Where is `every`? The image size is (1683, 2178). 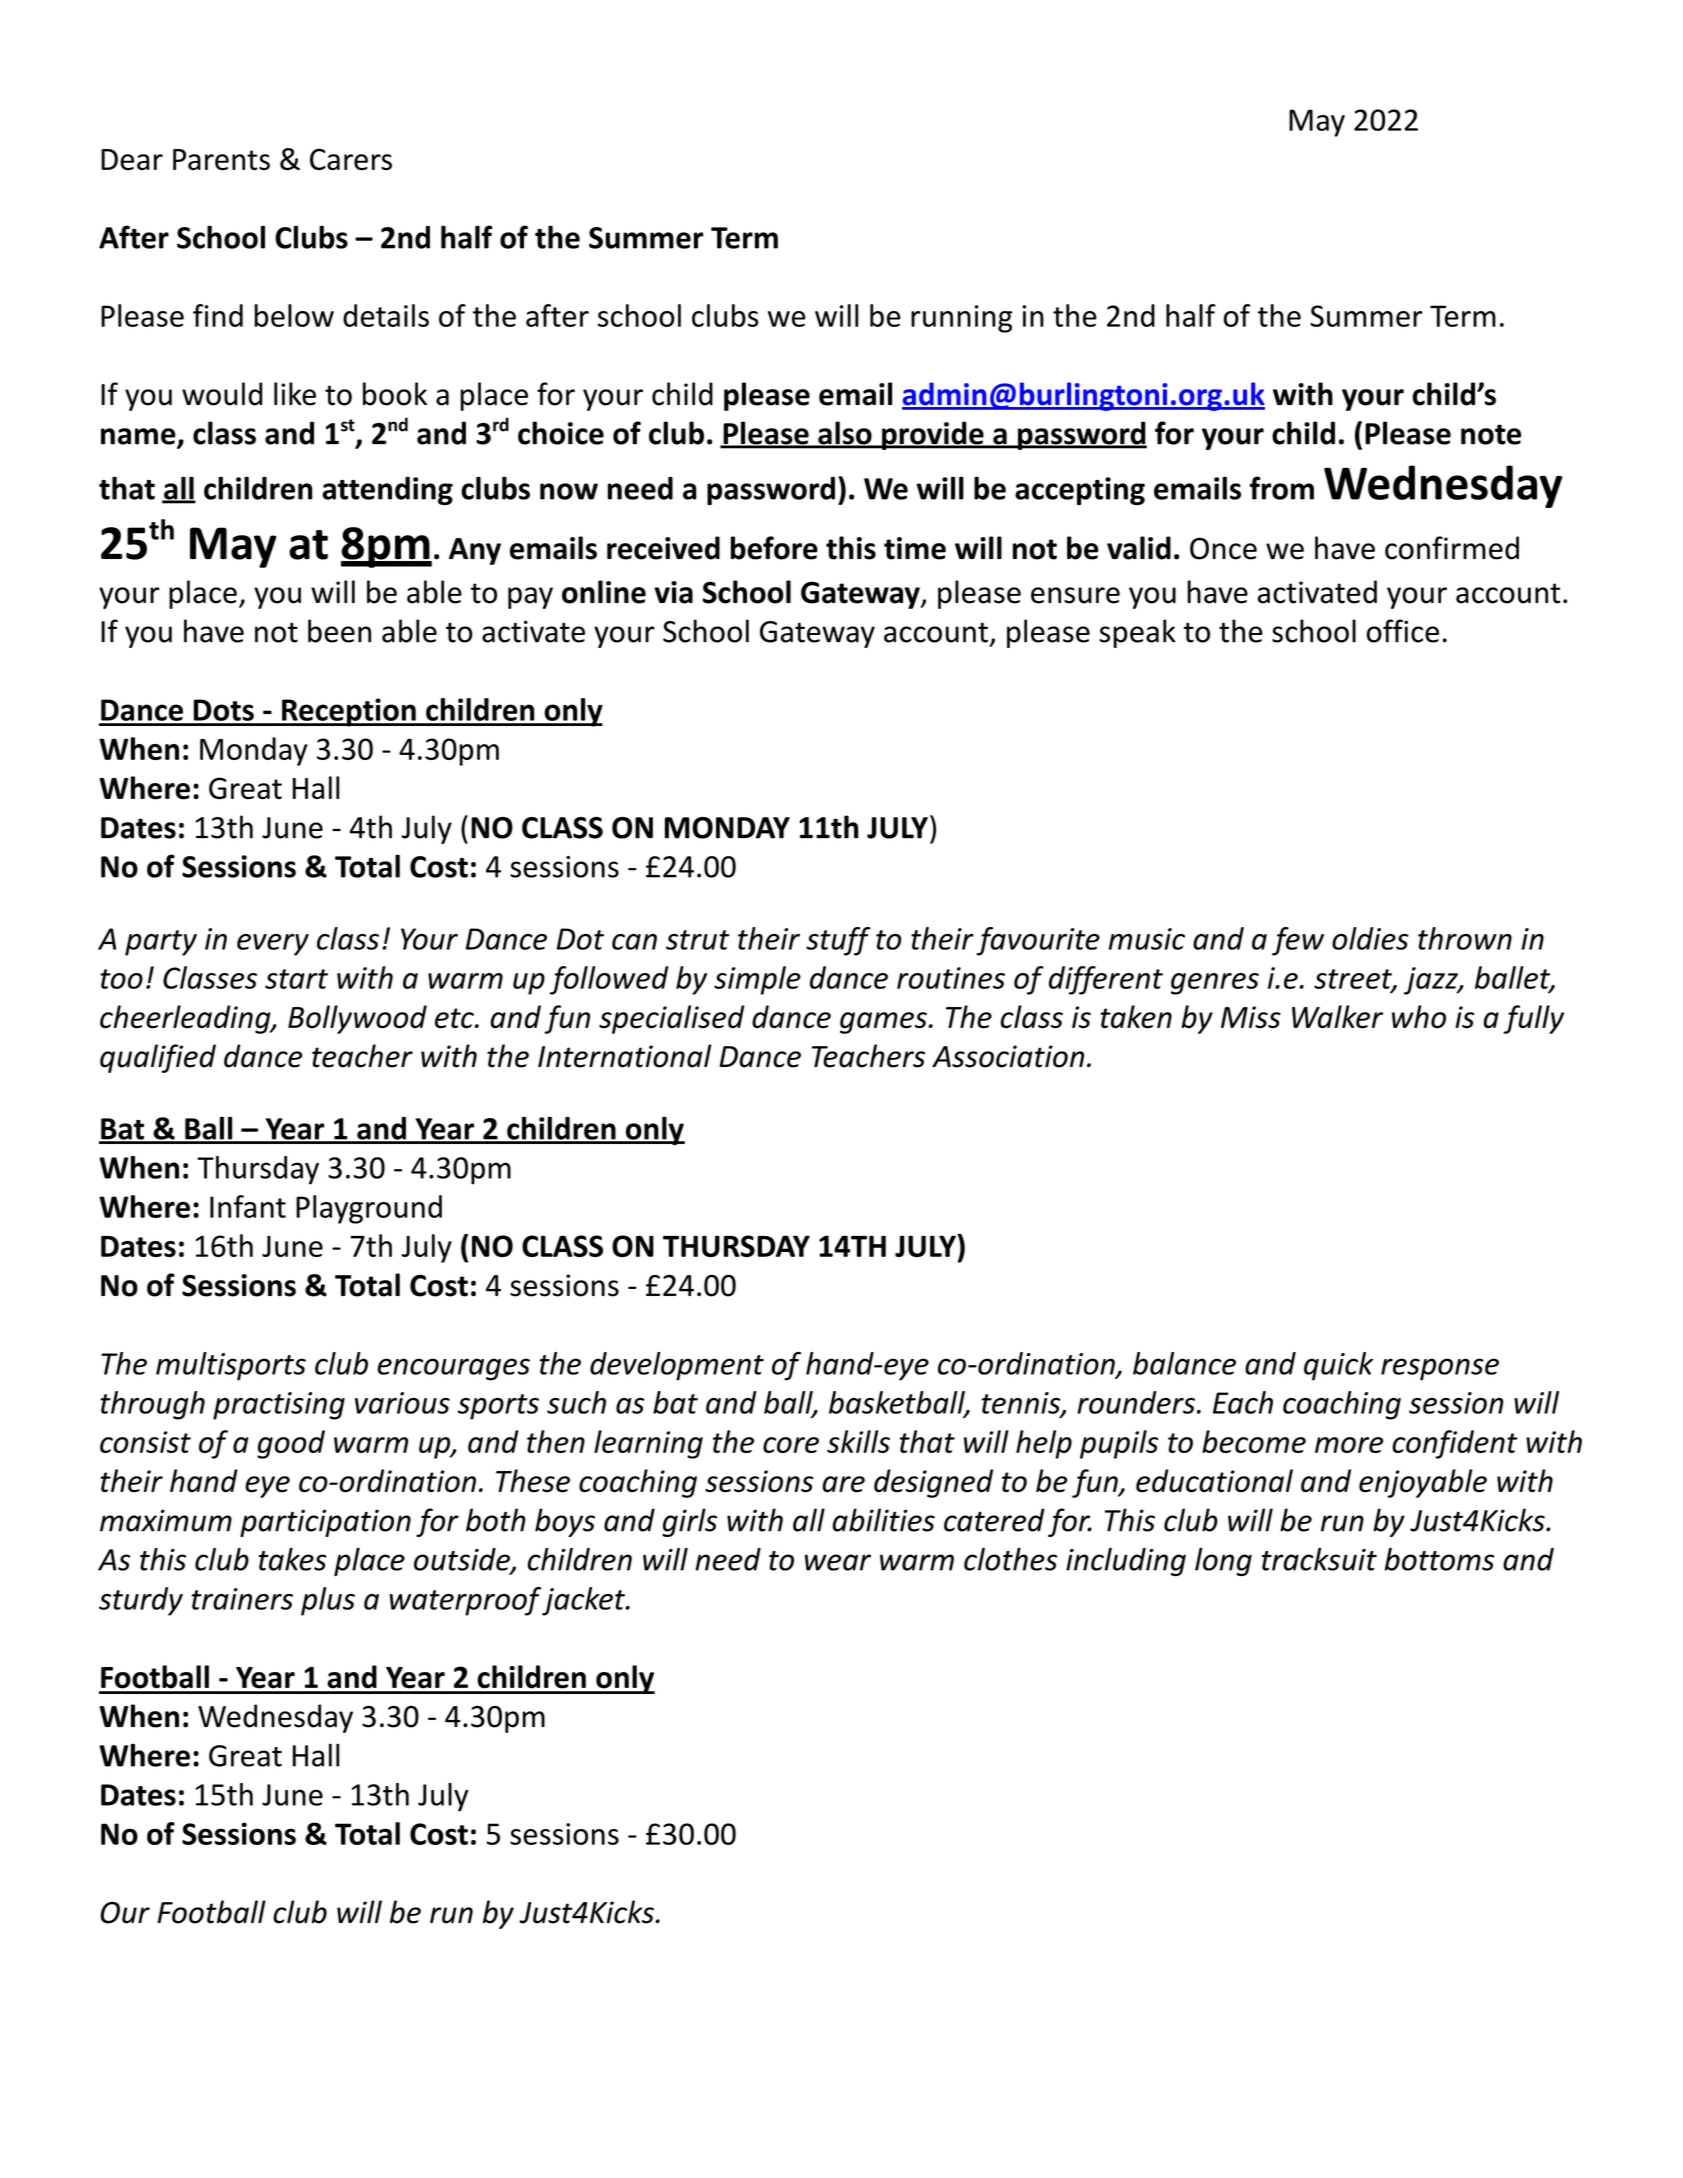 every is located at coordinates (273, 945).
